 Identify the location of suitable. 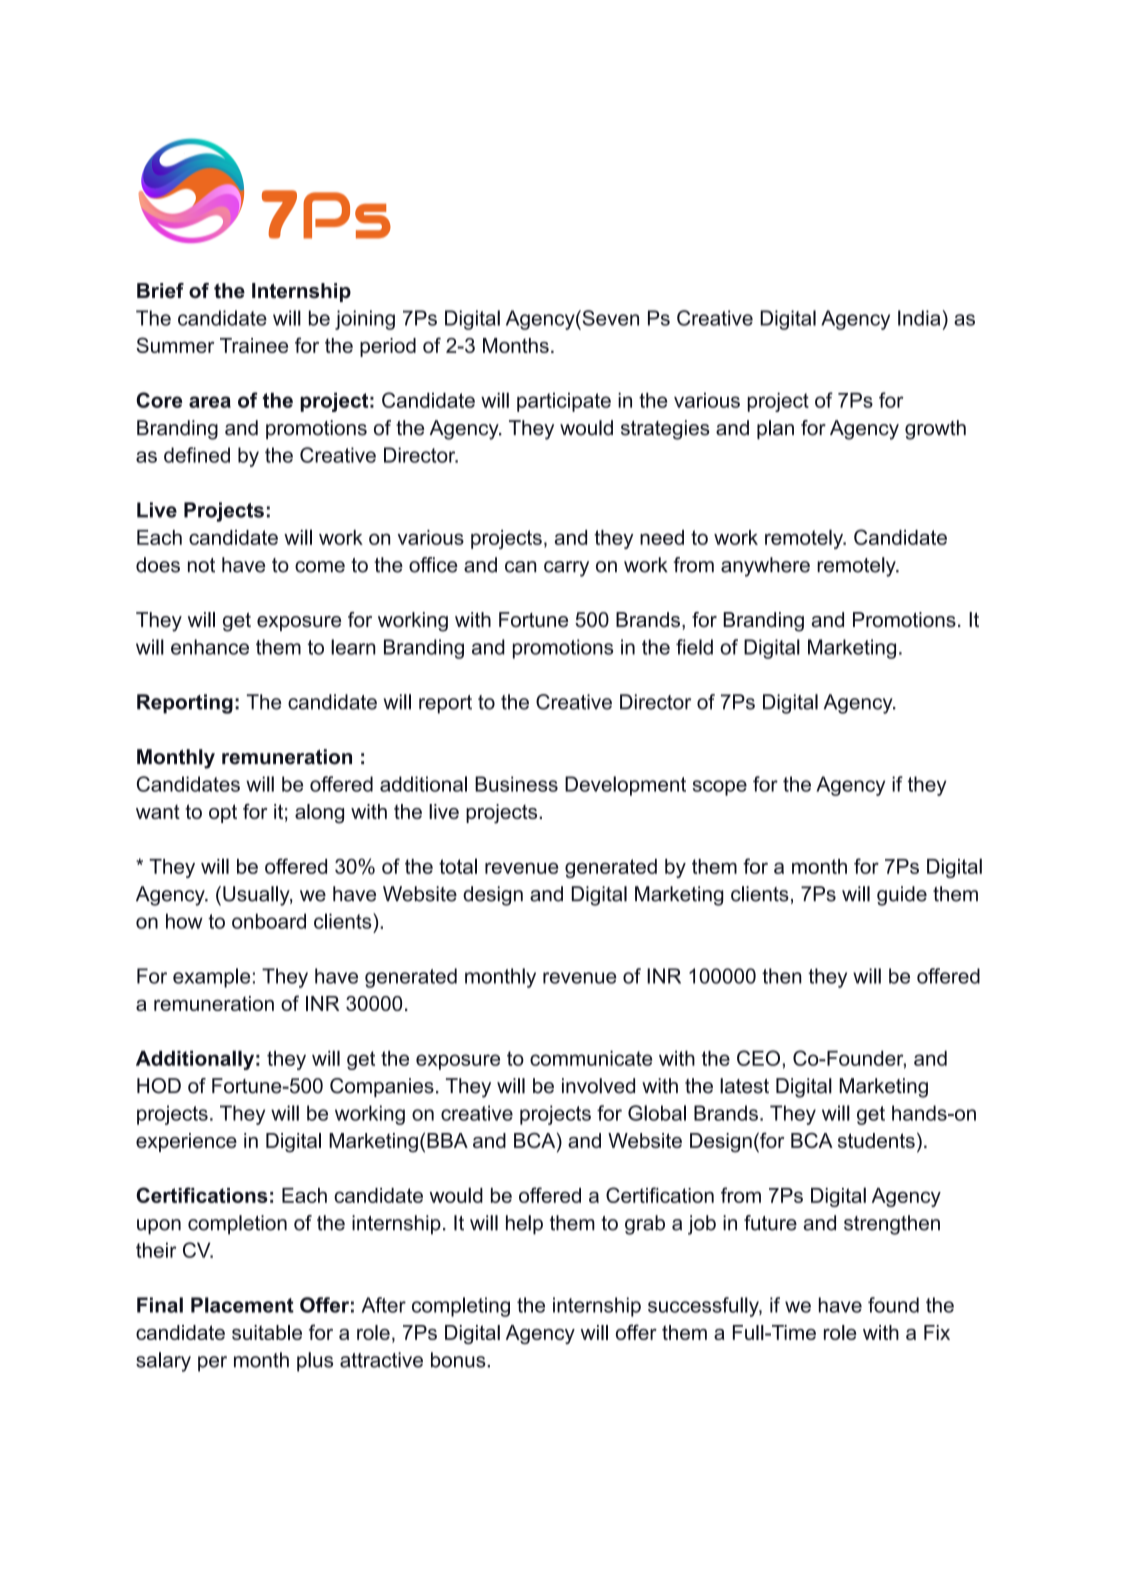
(267, 1332).
